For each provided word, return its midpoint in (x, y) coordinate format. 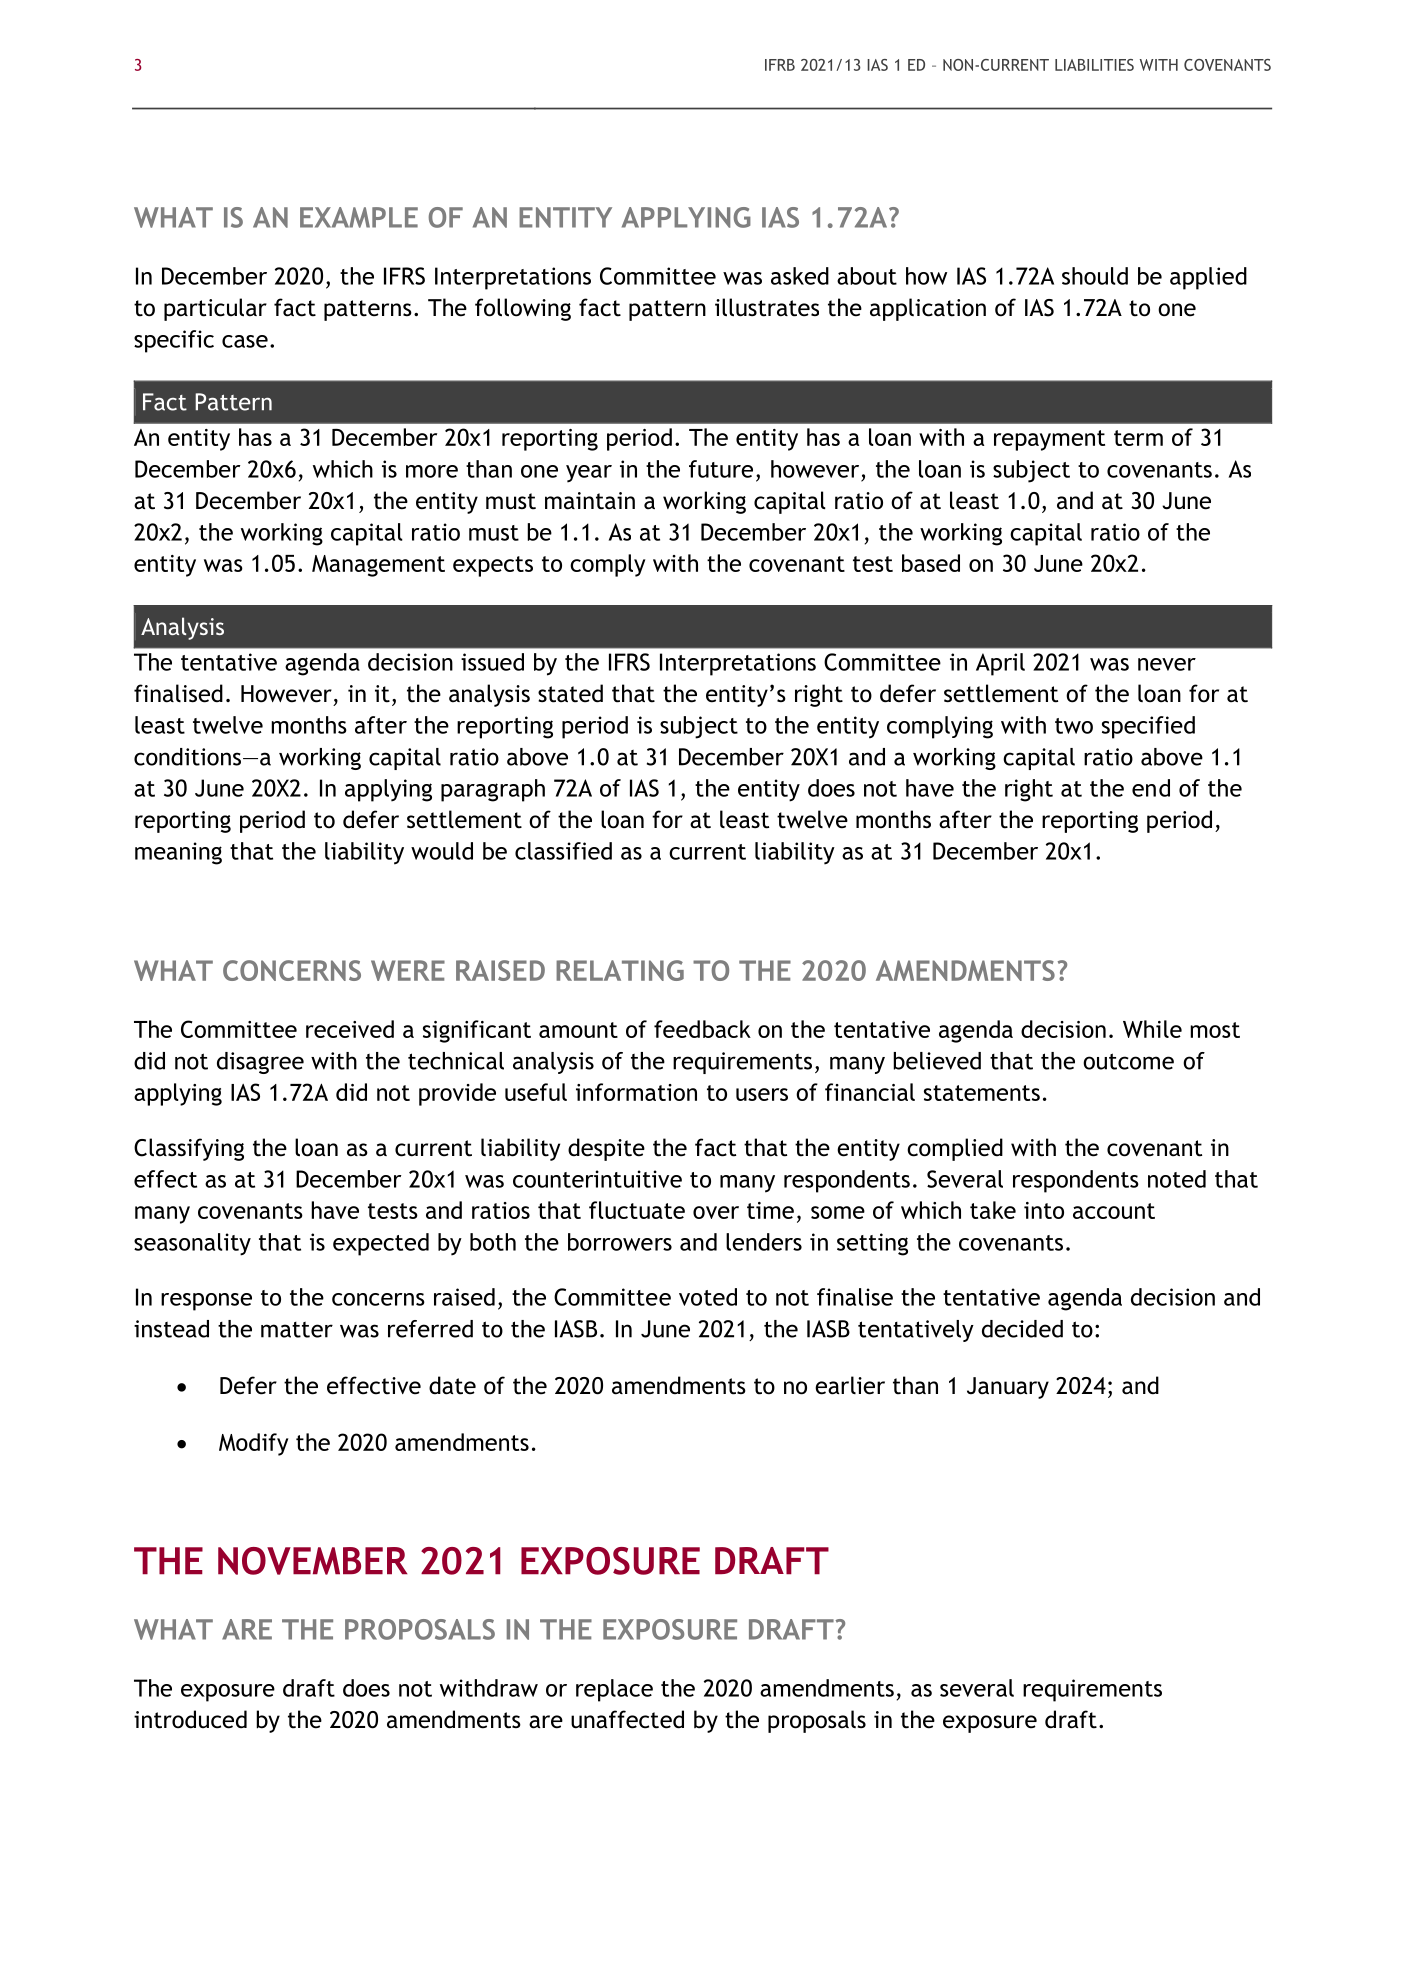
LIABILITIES (1094, 65)
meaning (178, 853)
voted (708, 1297)
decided (1022, 1329)
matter (297, 1330)
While (1152, 1029)
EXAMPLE (359, 217)
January (1008, 1388)
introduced (190, 1719)
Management (378, 566)
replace (614, 1690)
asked (800, 276)
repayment (1049, 440)
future (721, 469)
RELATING (620, 970)
